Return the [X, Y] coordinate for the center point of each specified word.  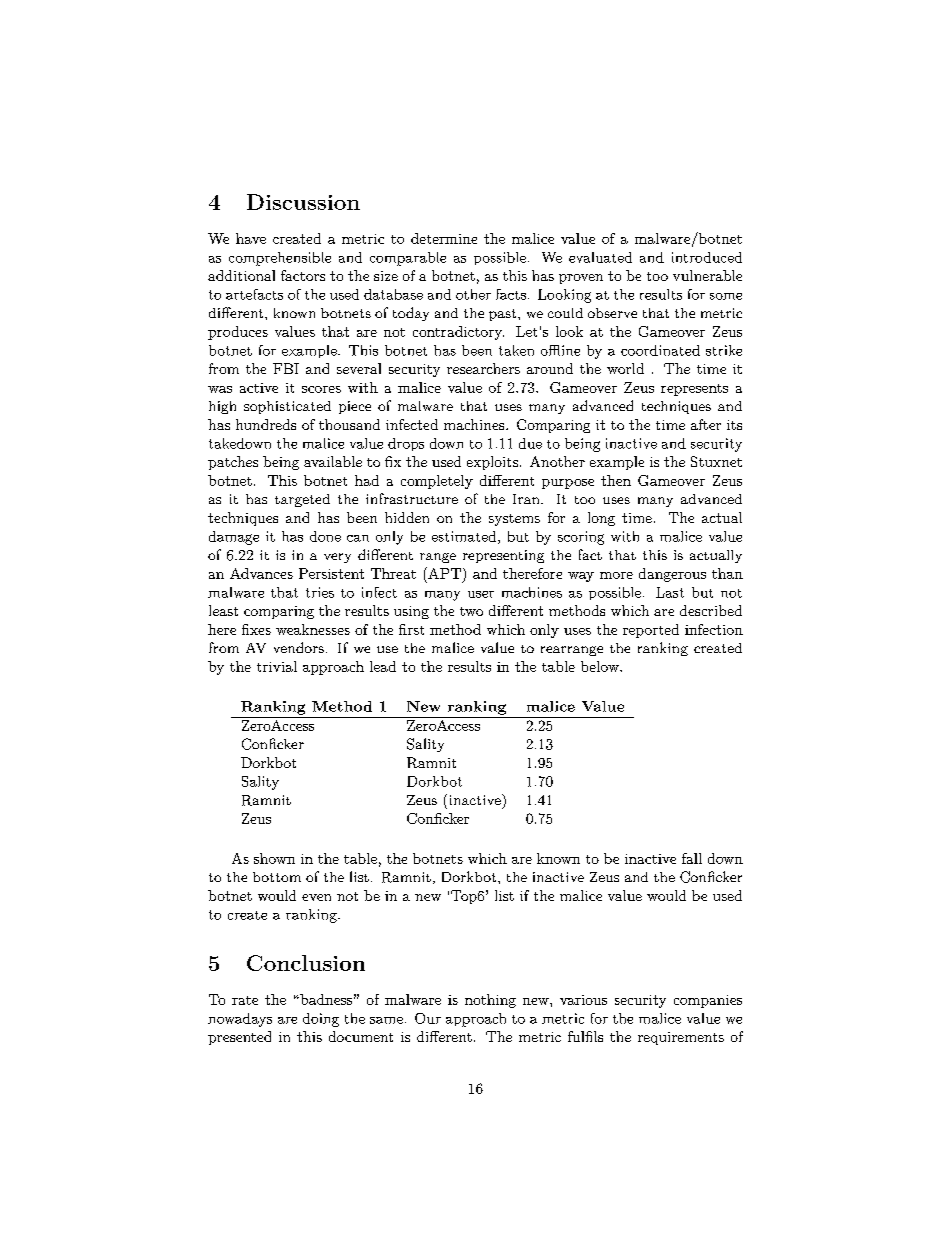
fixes [256, 629]
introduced [707, 257]
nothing [490, 1001]
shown [274, 858]
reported [651, 631]
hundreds [266, 424]
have [251, 238]
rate [245, 1000]
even [316, 897]
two [471, 611]
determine [444, 238]
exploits [492, 463]
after [706, 424]
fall [692, 858]
